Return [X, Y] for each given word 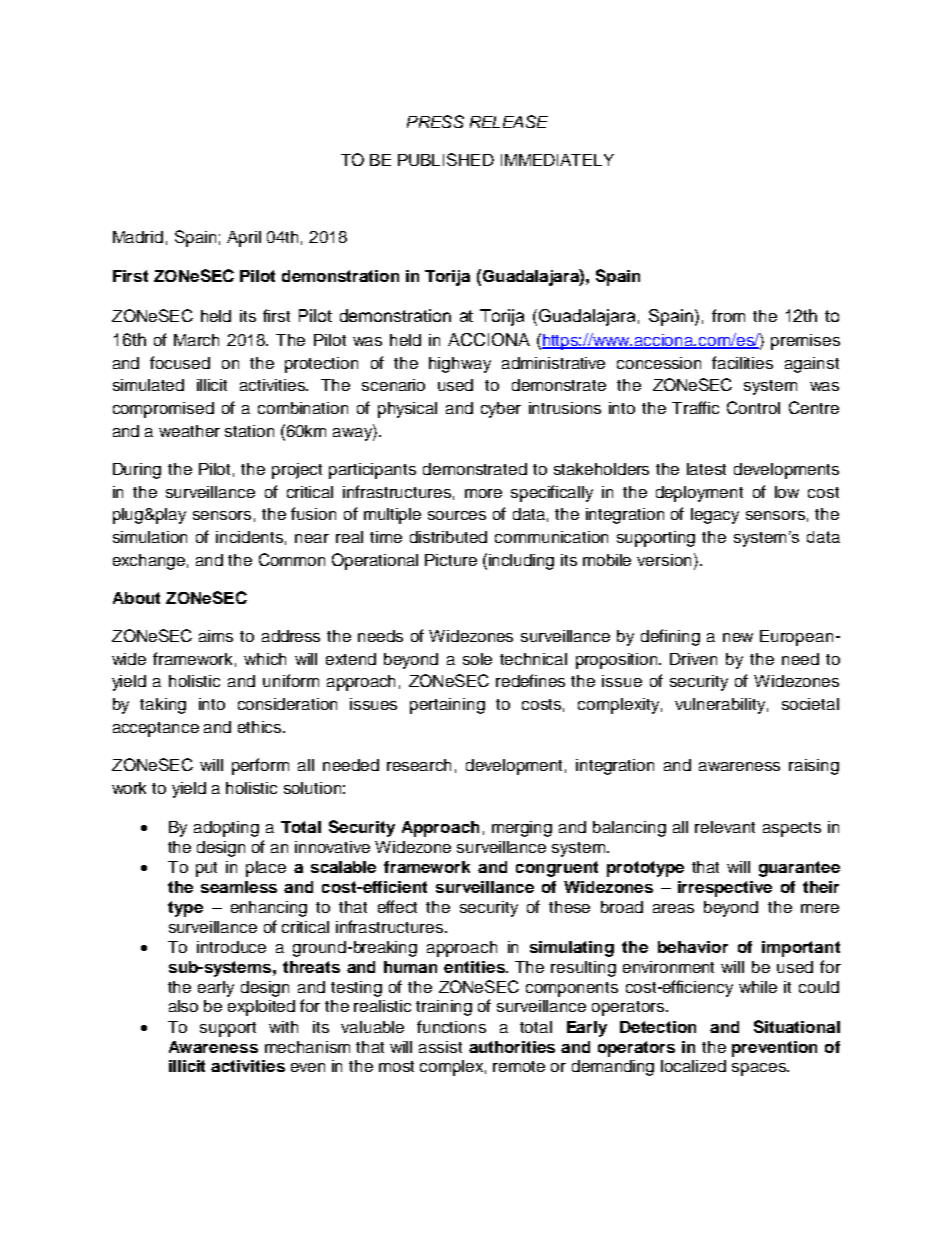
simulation [150, 537]
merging [522, 829]
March [196, 340]
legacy [715, 516]
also [183, 1006]
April [244, 239]
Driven [693, 659]
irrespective [725, 889]
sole [477, 659]
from [728, 315]
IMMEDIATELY [557, 160]
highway [460, 365]
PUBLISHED [446, 159]
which [265, 659]
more [483, 493]
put [206, 869]
